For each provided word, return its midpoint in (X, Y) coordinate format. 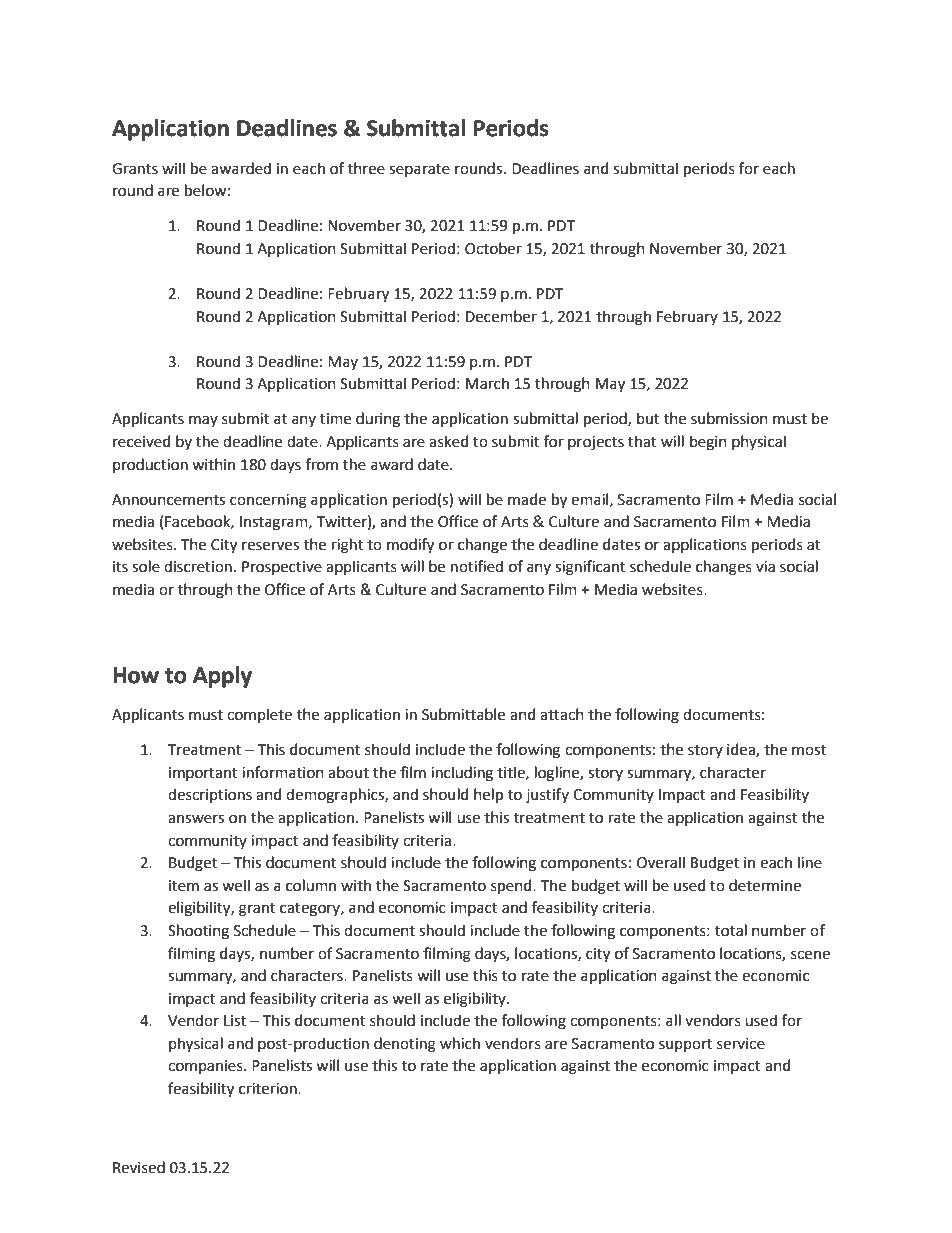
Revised (139, 1167)
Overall (661, 862)
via (765, 567)
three (366, 168)
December (501, 316)
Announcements (168, 500)
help (488, 795)
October (493, 248)
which (460, 1043)
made (527, 499)
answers (196, 819)
